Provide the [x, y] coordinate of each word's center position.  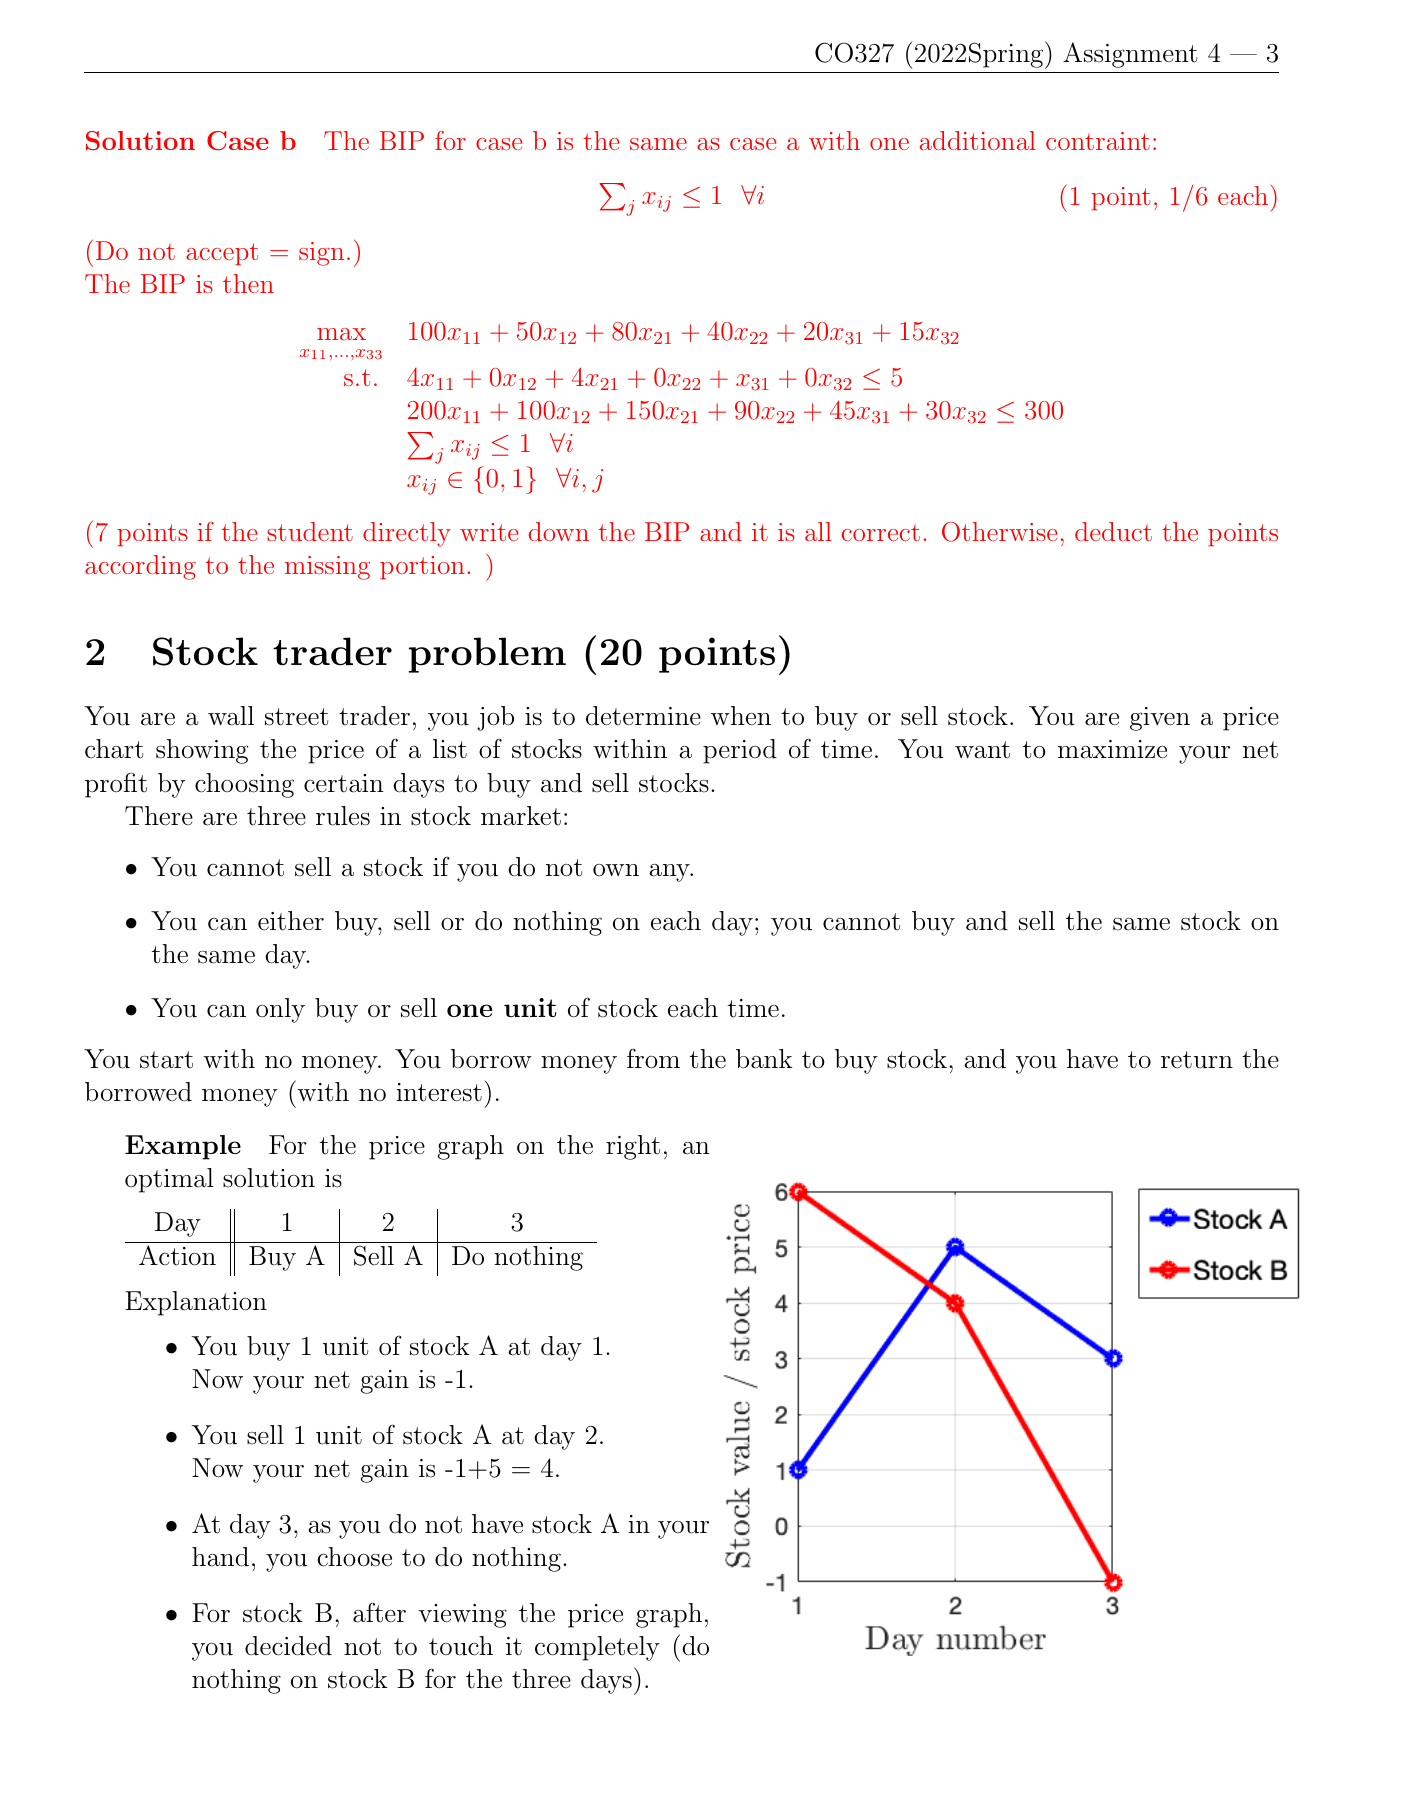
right [633, 1147]
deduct [1113, 531]
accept [222, 254]
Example [183, 1147]
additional [978, 140]
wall [231, 716]
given [1160, 719]
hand [220, 1557]
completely [597, 1648]
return [1197, 1060]
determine [643, 716]
